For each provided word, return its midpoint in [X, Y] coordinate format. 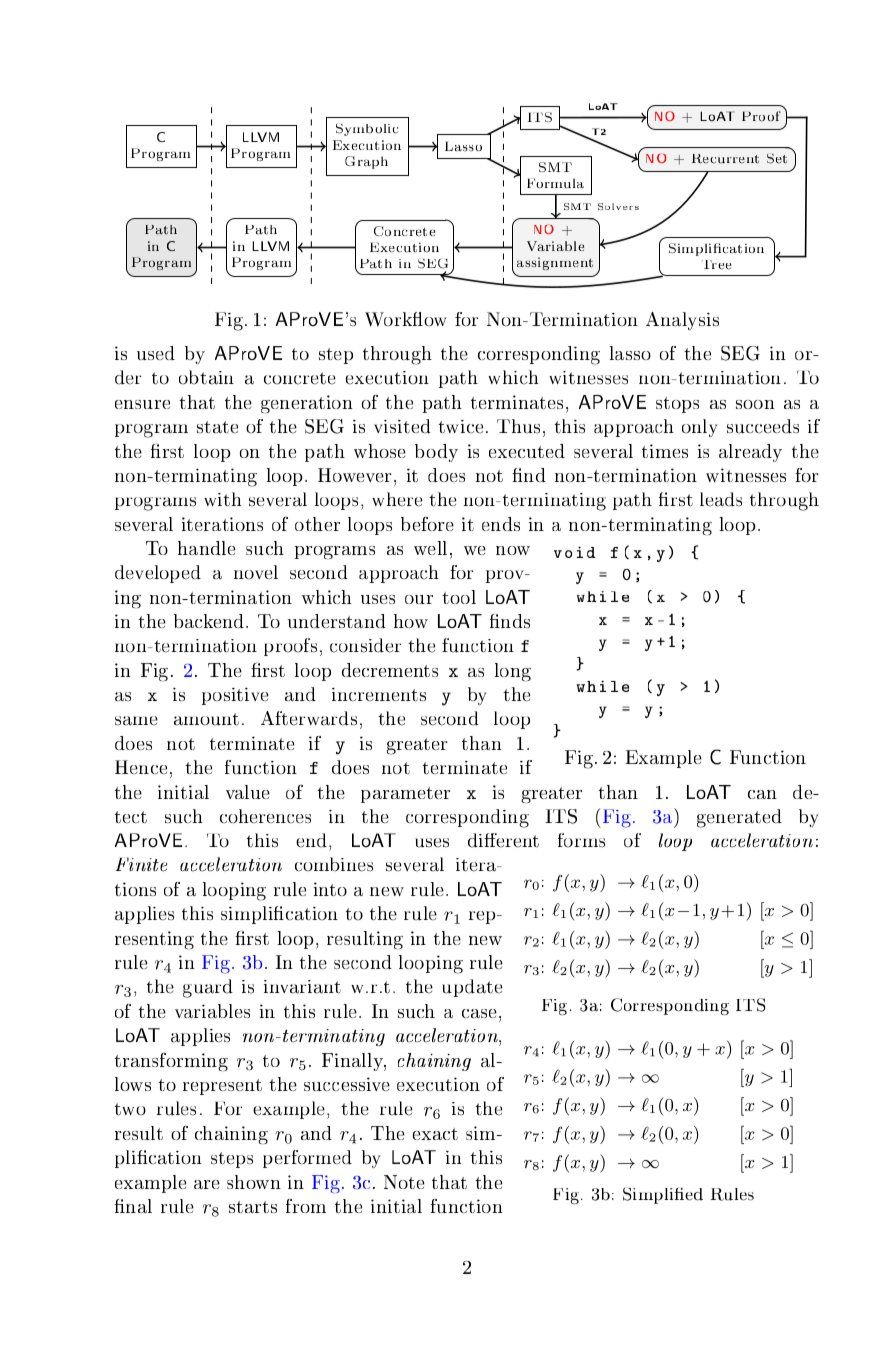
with [223, 499]
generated [739, 818]
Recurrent [725, 159]
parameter [405, 795]
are [207, 1184]
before [427, 524]
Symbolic [367, 130]
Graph [366, 162]
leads [721, 499]
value [248, 792]
